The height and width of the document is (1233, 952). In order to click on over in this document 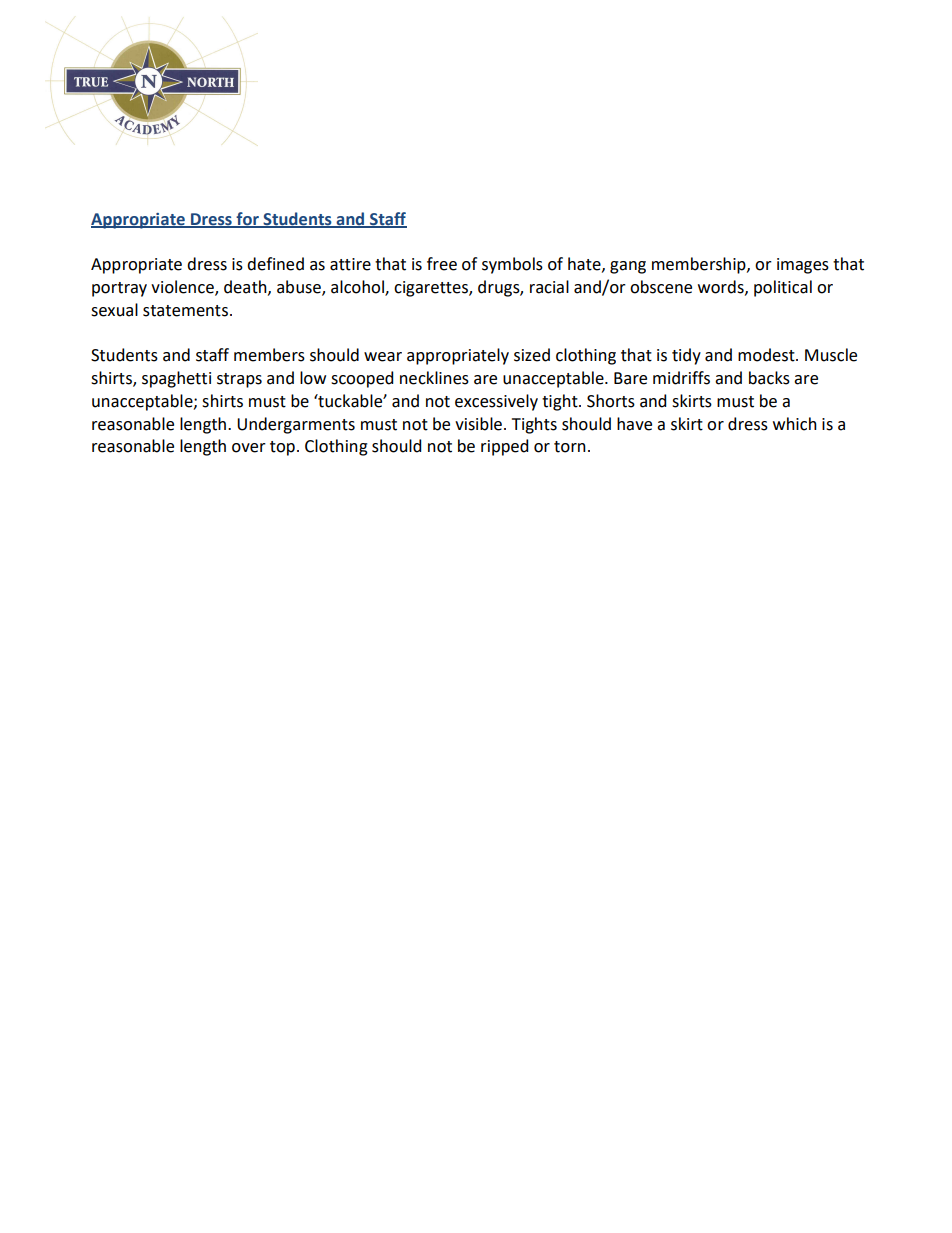, I will do `click(249, 448)`.
